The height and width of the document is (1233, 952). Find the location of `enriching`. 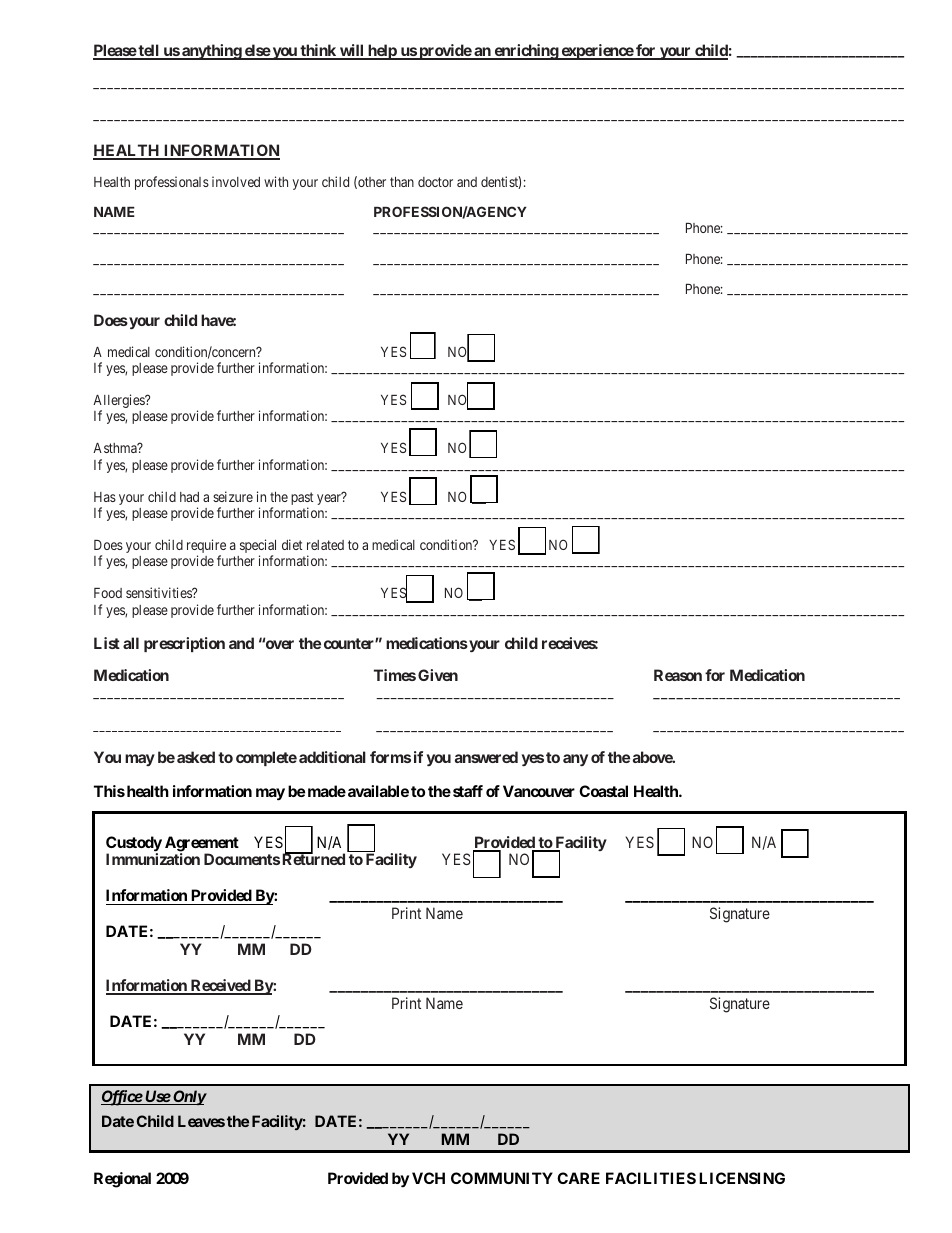

enriching is located at coordinates (526, 52).
